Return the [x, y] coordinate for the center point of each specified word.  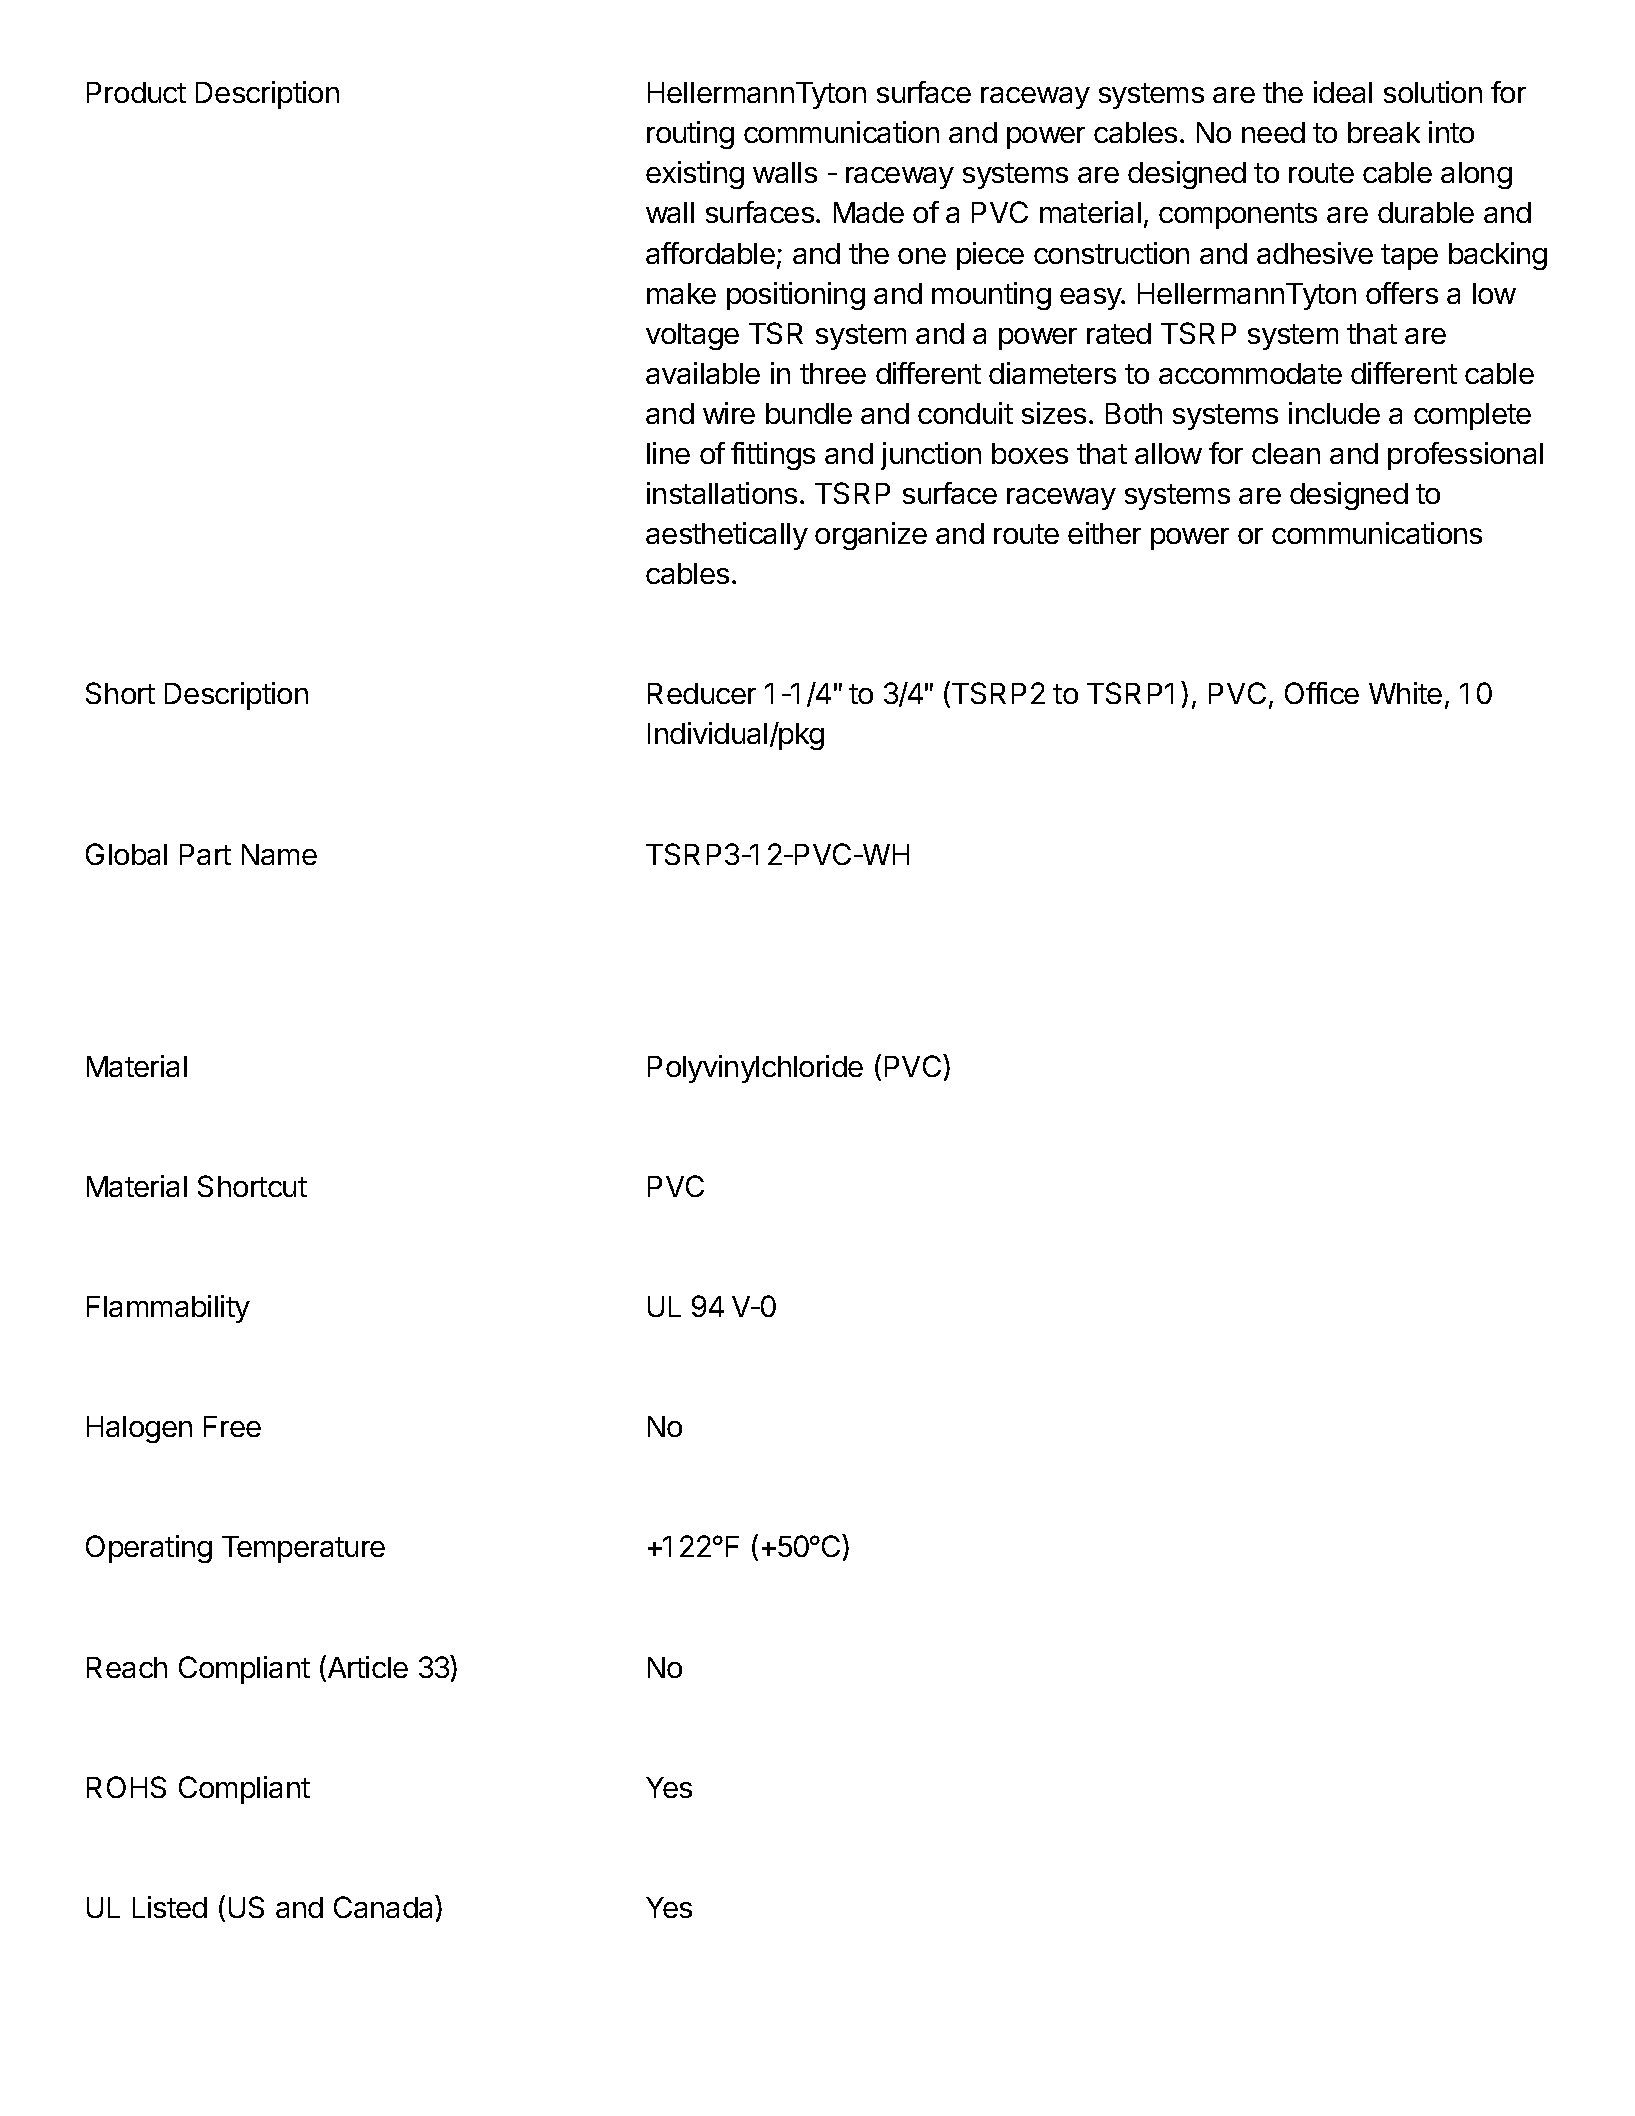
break [1384, 132]
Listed [170, 1907]
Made [869, 212]
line [668, 453]
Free [232, 1426]
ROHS [126, 1787]
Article [366, 1668]
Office [1322, 693]
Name [279, 854]
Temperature [303, 1549]
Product [136, 92]
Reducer [702, 693]
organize [871, 536]
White [1405, 693]
